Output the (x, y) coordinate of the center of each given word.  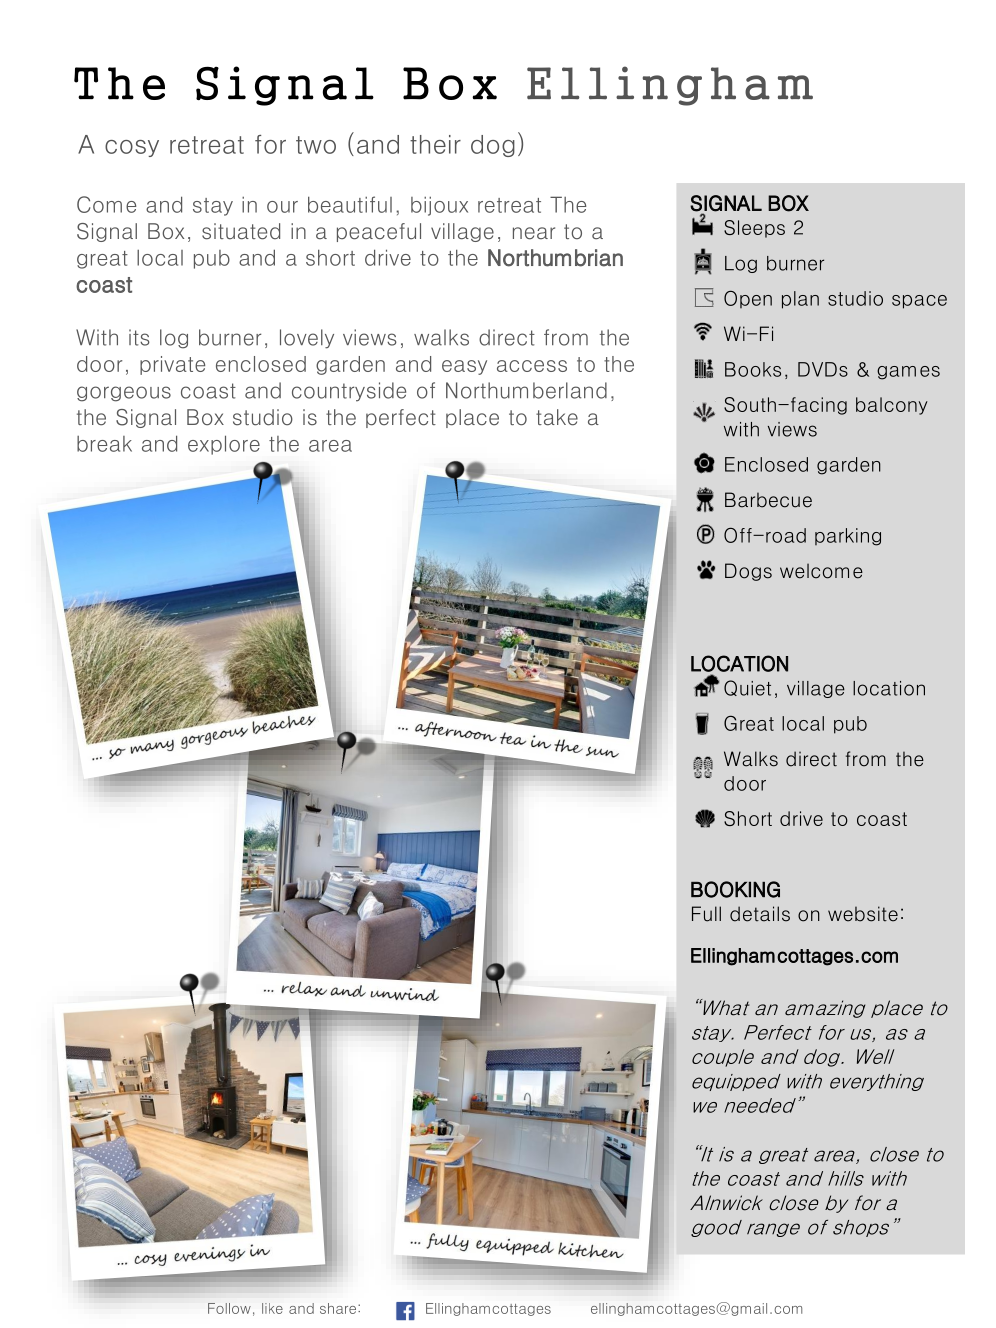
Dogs (748, 572)
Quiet (747, 688)
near (534, 233)
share (338, 1308)
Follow (229, 1308)
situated (241, 231)
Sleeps (754, 229)
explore (224, 445)
